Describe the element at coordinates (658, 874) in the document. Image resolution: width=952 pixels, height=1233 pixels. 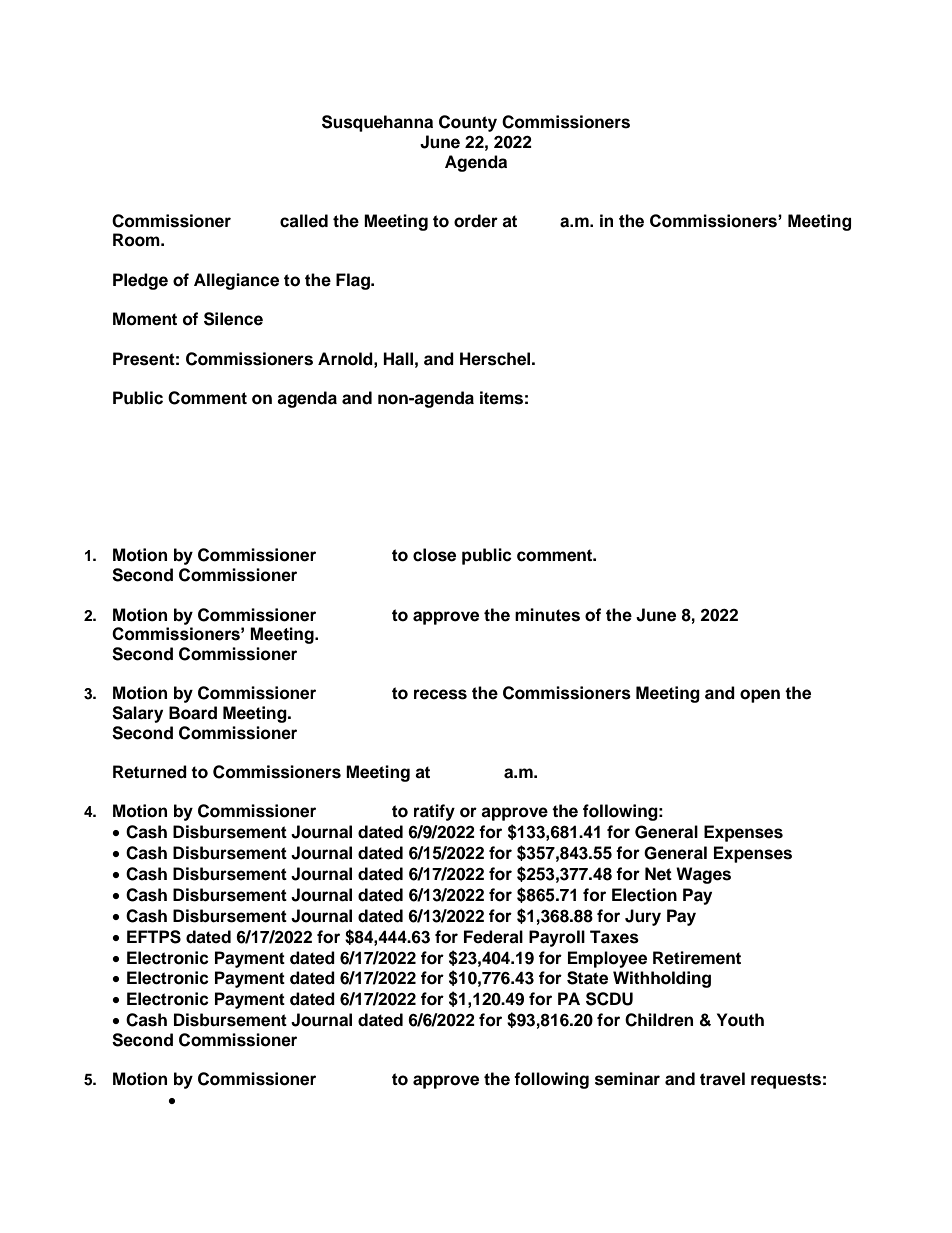
I see `Net` at that location.
